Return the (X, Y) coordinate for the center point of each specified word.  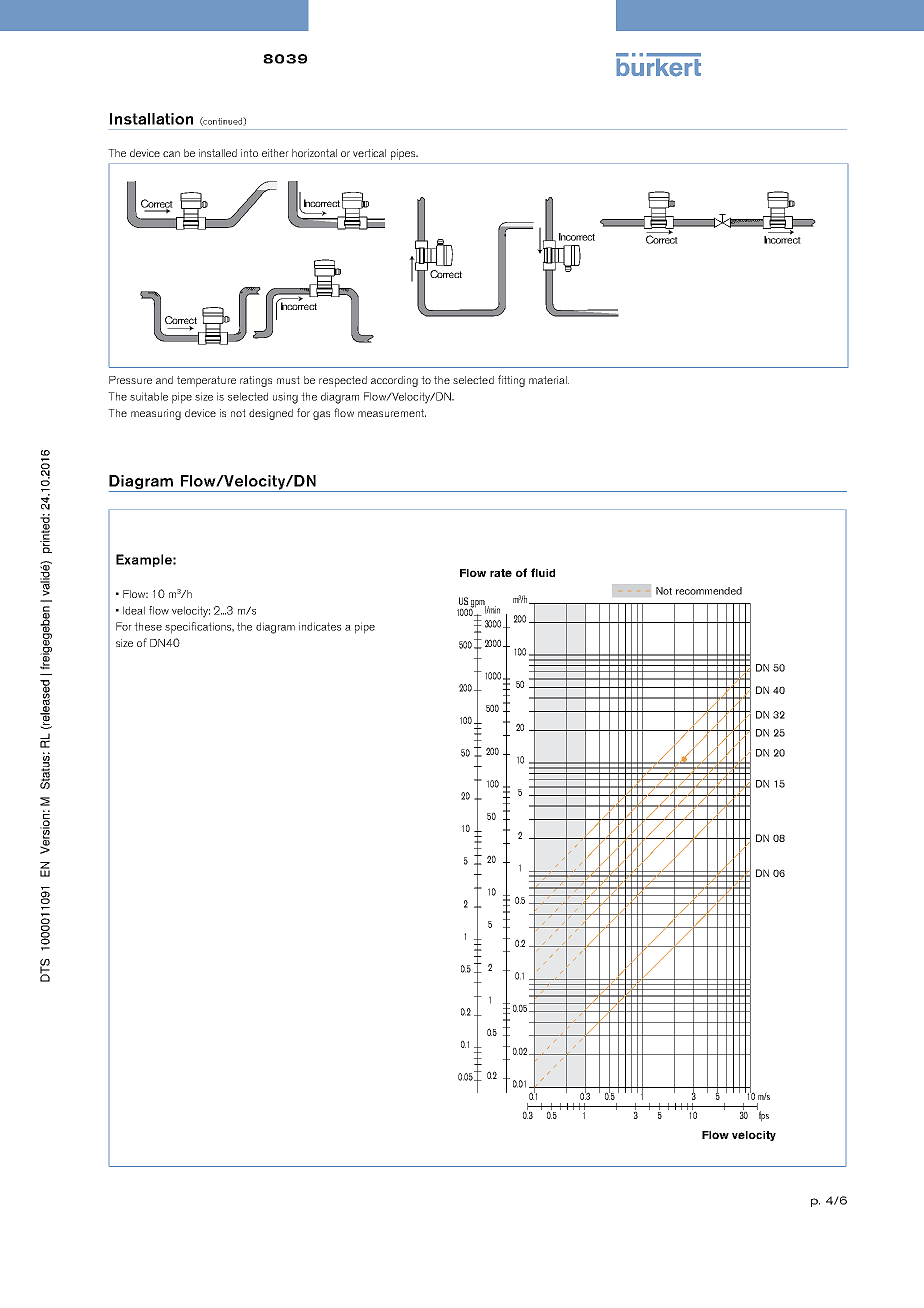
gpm (477, 605)
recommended (709, 591)
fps (763, 1115)
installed (218, 153)
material (549, 380)
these (148, 626)
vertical (369, 153)
